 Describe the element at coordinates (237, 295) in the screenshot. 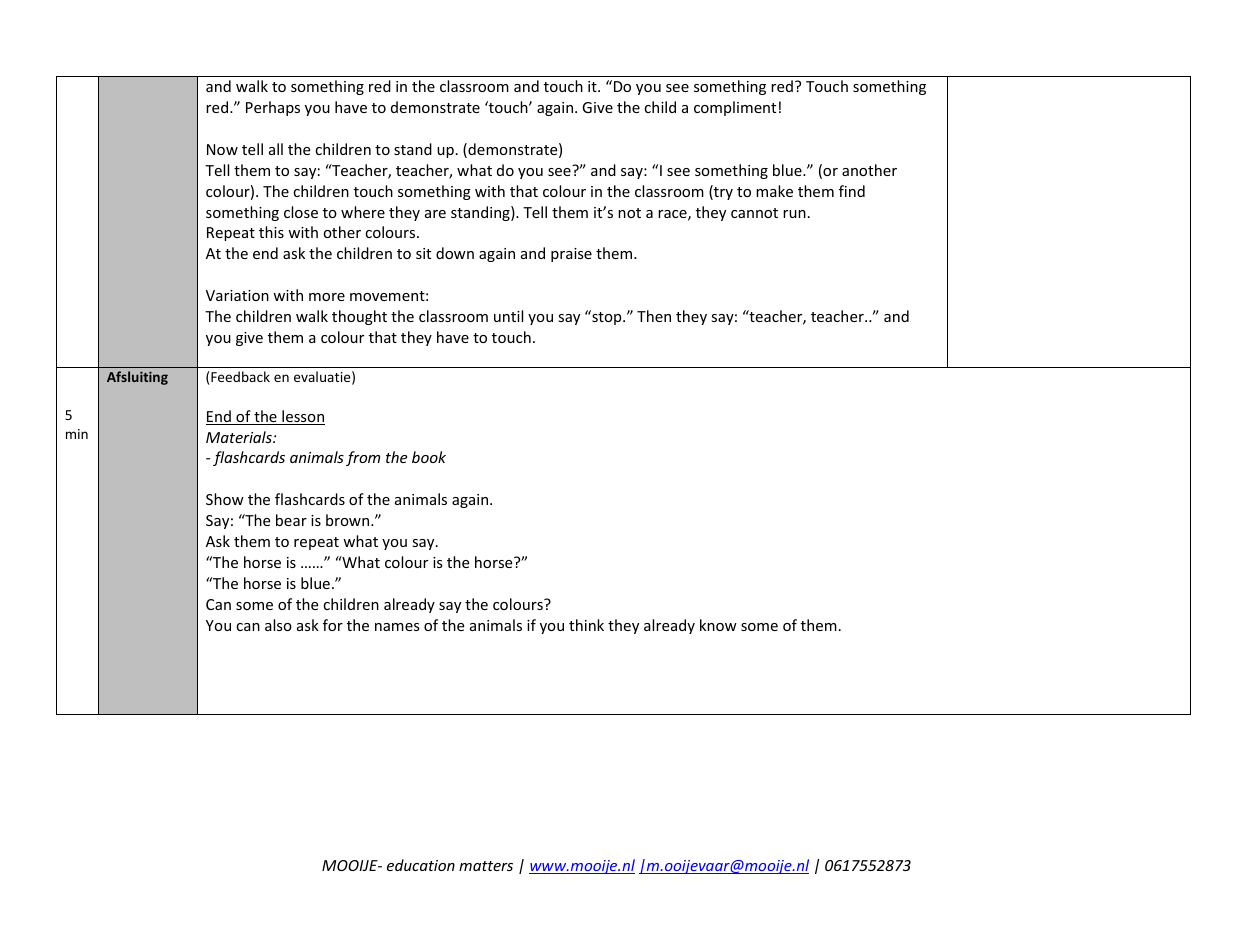

I see `Variation` at that location.
